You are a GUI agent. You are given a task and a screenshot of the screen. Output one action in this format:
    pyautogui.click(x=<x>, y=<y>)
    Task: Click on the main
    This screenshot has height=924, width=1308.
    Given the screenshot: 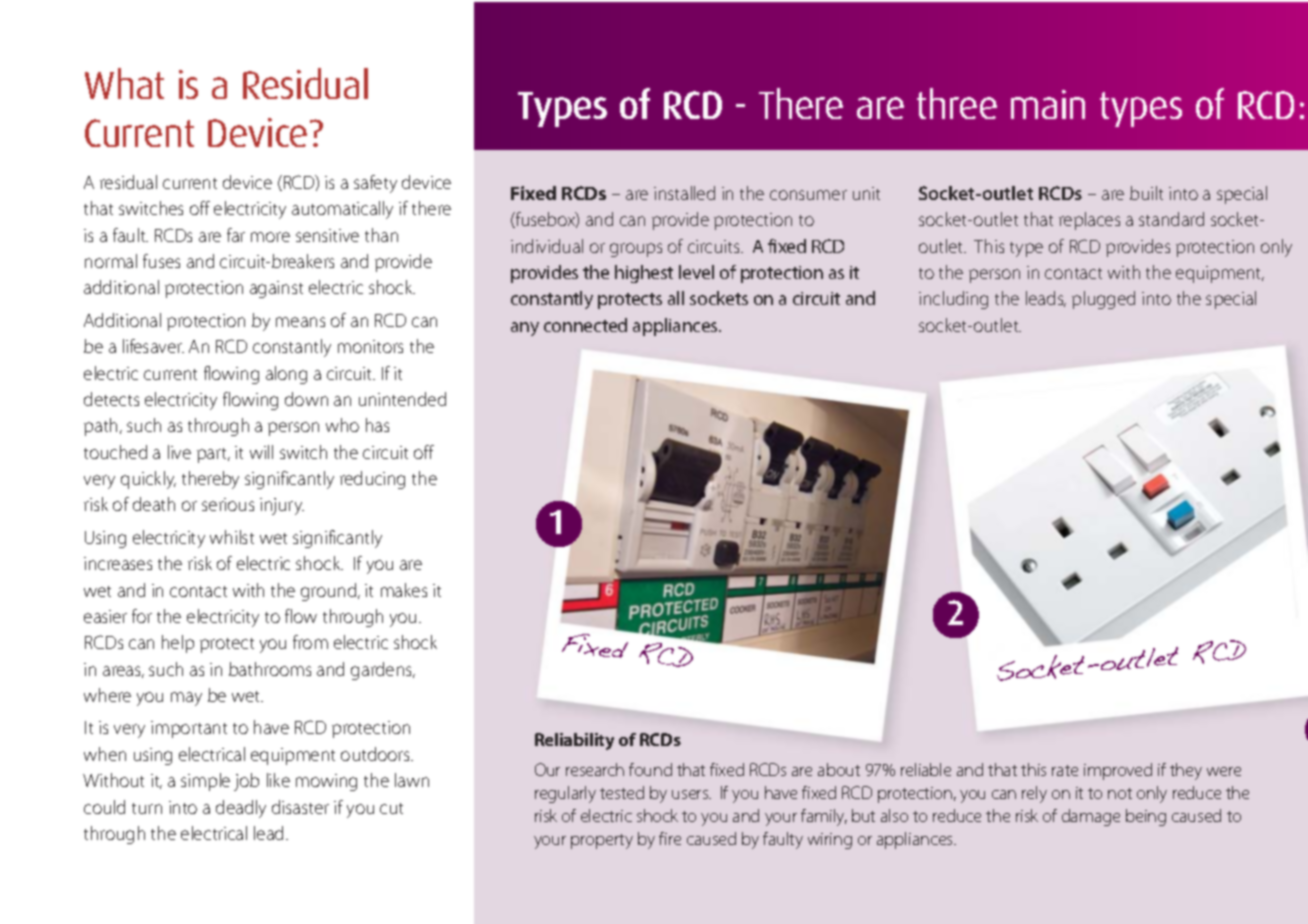 What is the action you would take?
    pyautogui.click(x=1048, y=104)
